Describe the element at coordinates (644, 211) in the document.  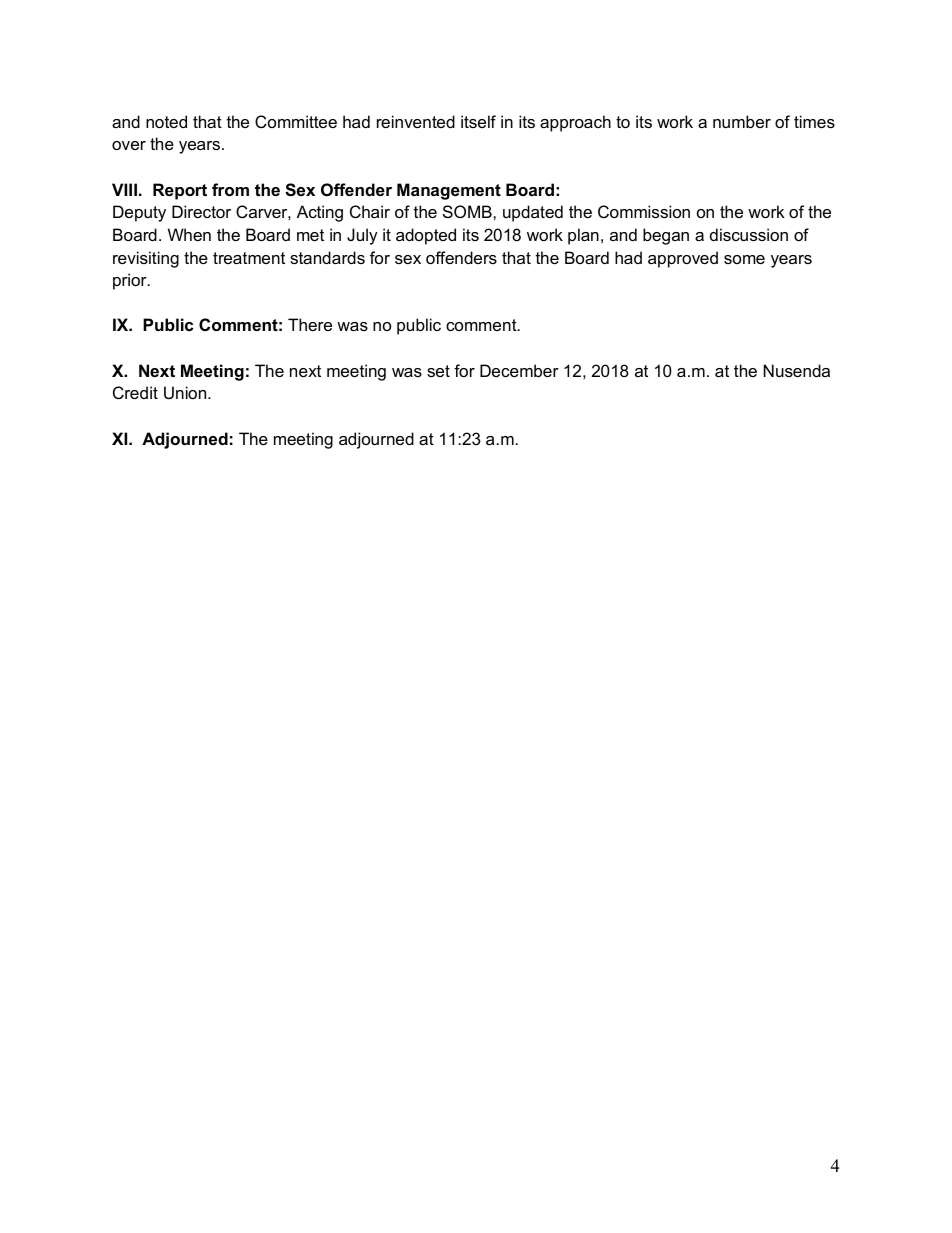
I see `Commission` at that location.
